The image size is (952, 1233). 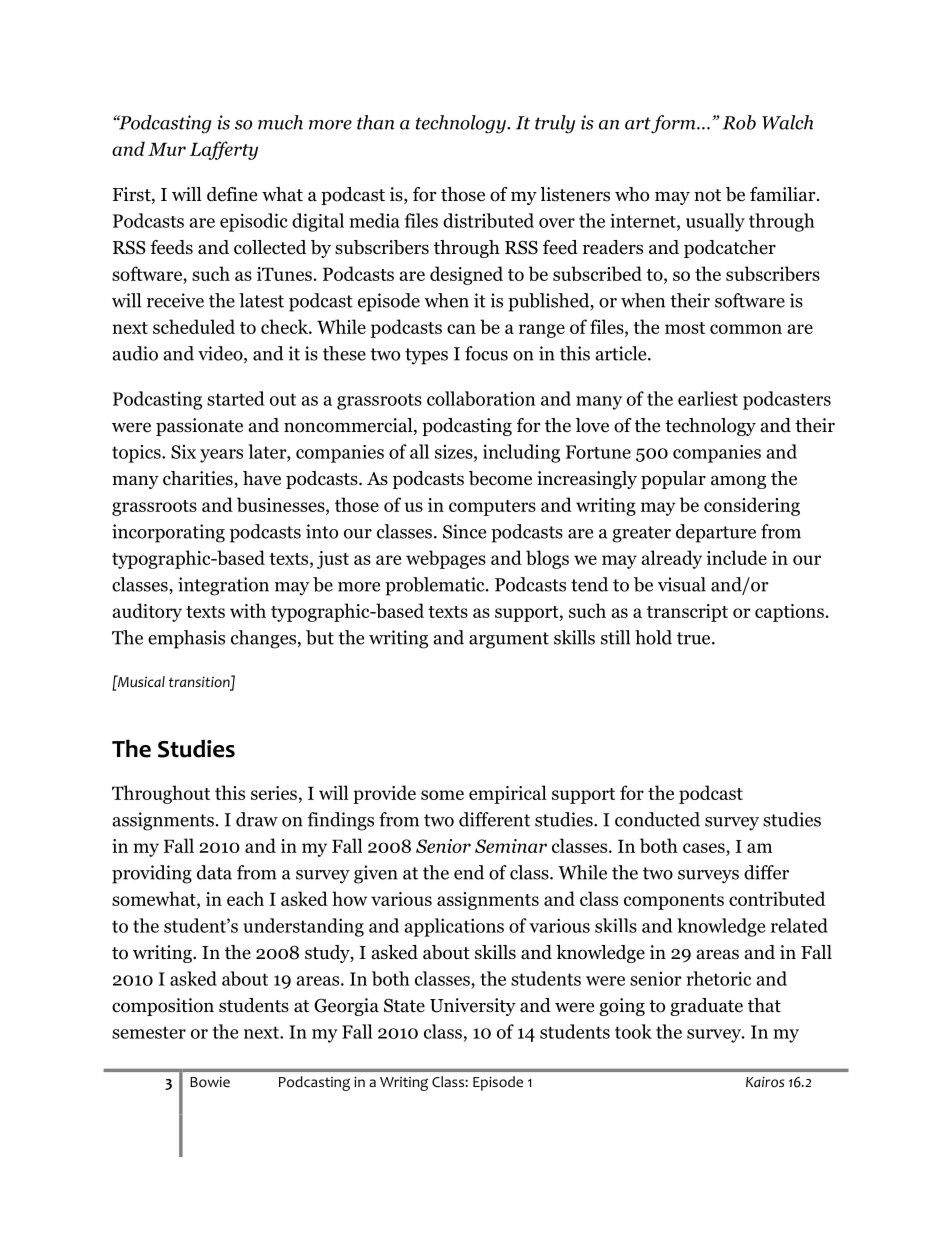 I want to click on Seminar, so click(x=511, y=846).
